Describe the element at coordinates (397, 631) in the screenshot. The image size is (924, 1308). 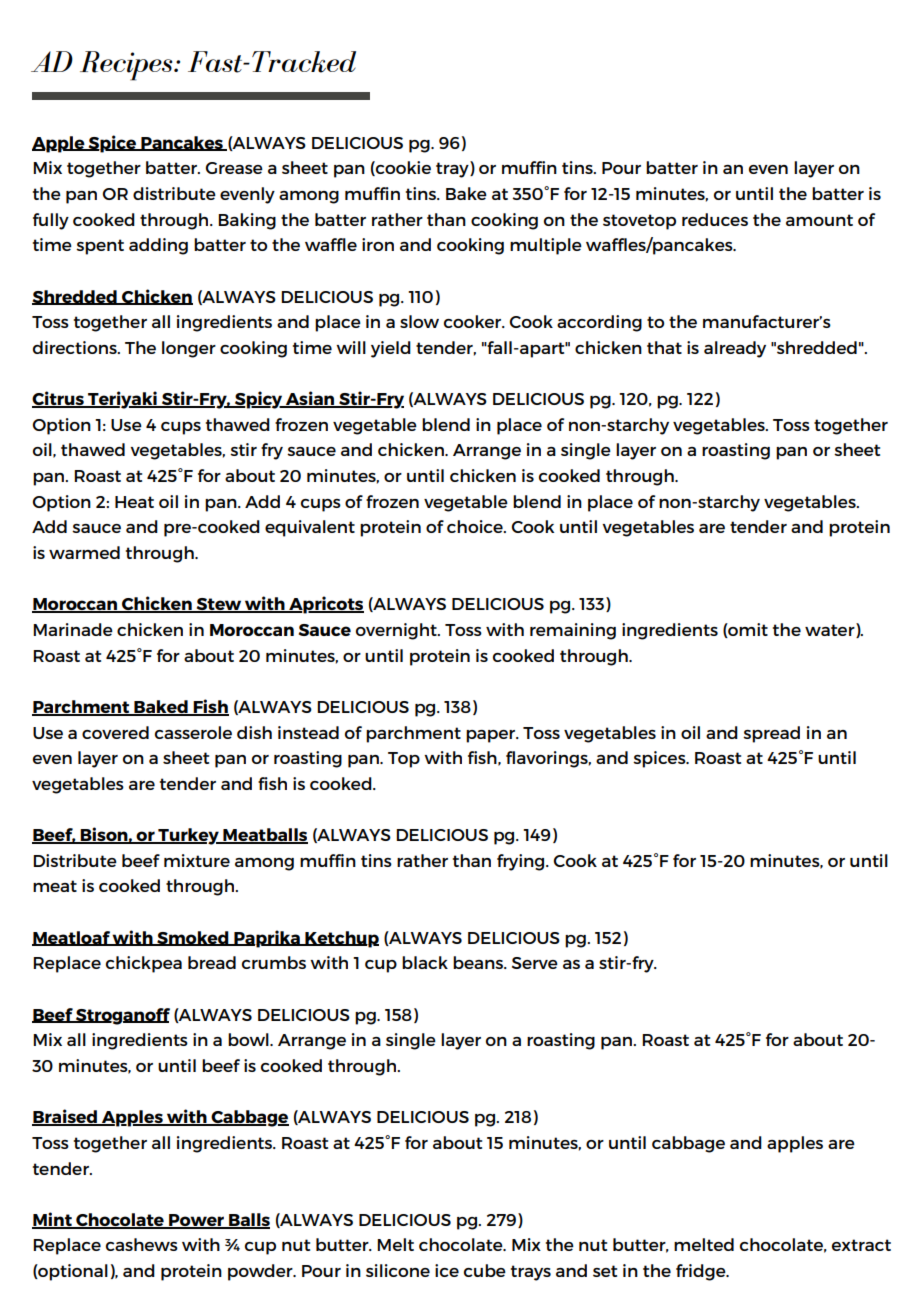
I see `overnight` at that location.
